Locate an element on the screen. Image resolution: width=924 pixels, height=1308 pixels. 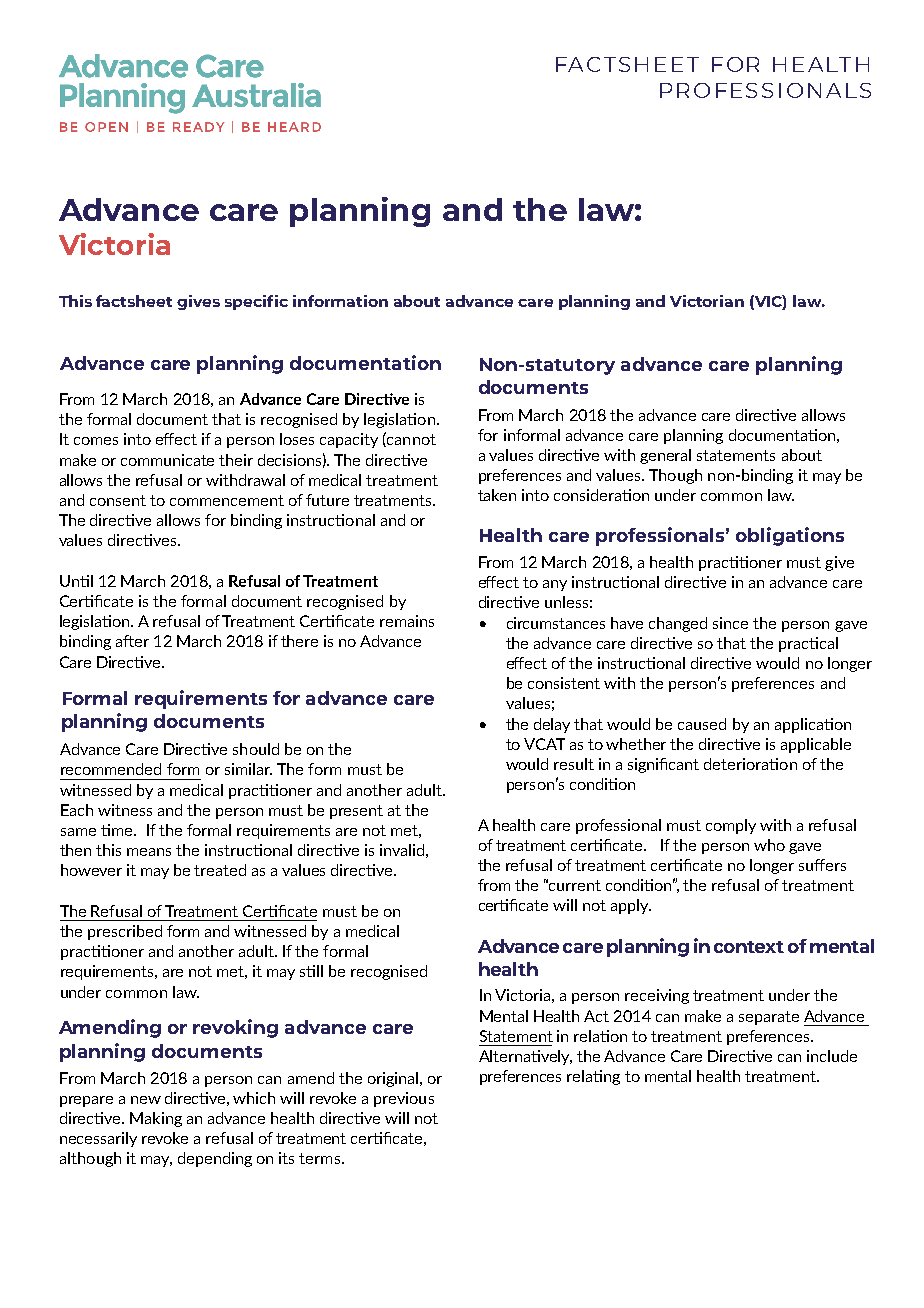
capacity is located at coordinates (349, 440).
